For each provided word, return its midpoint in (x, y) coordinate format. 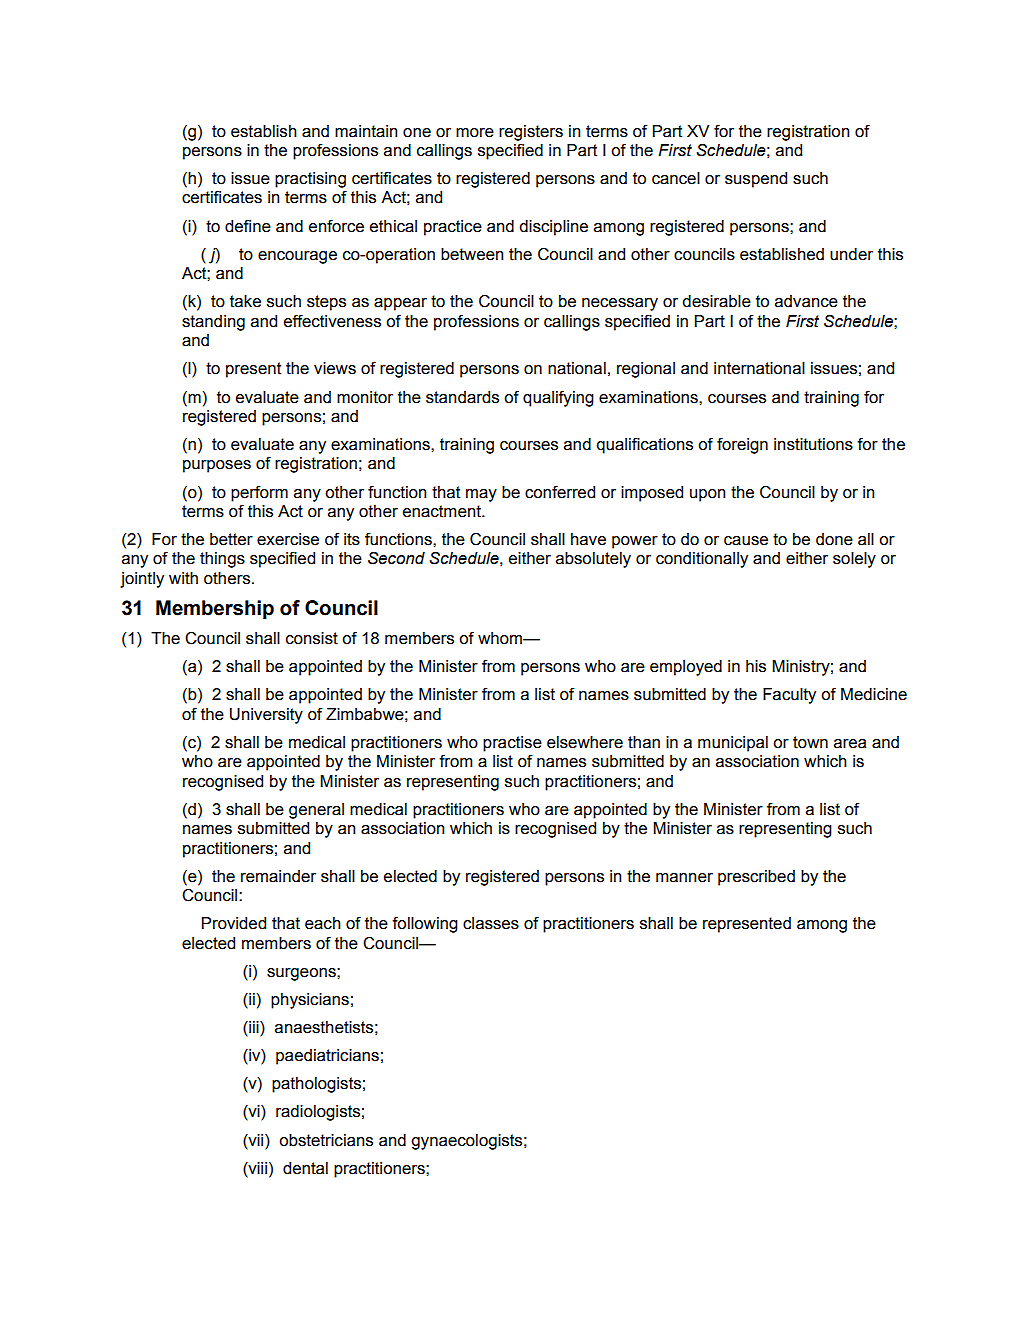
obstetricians (326, 1140)
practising (310, 180)
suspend (756, 180)
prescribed (756, 878)
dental (305, 1168)
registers (531, 133)
